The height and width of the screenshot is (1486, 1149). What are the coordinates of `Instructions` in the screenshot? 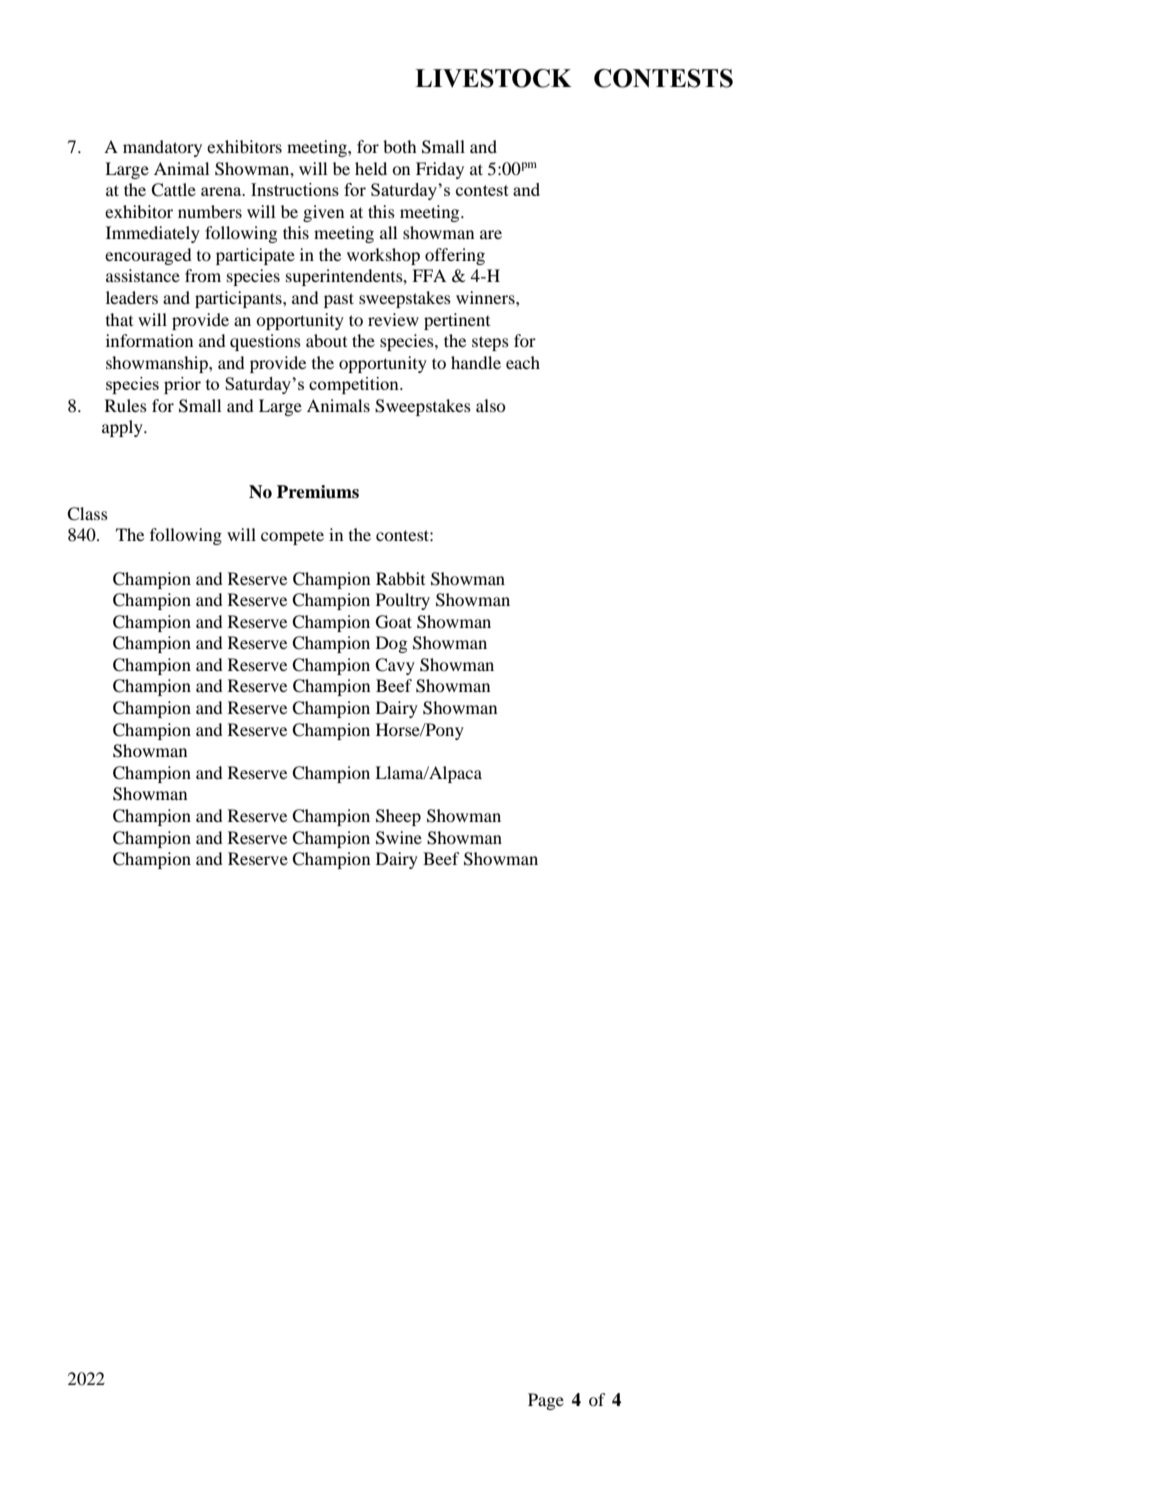 It's located at (295, 189).
